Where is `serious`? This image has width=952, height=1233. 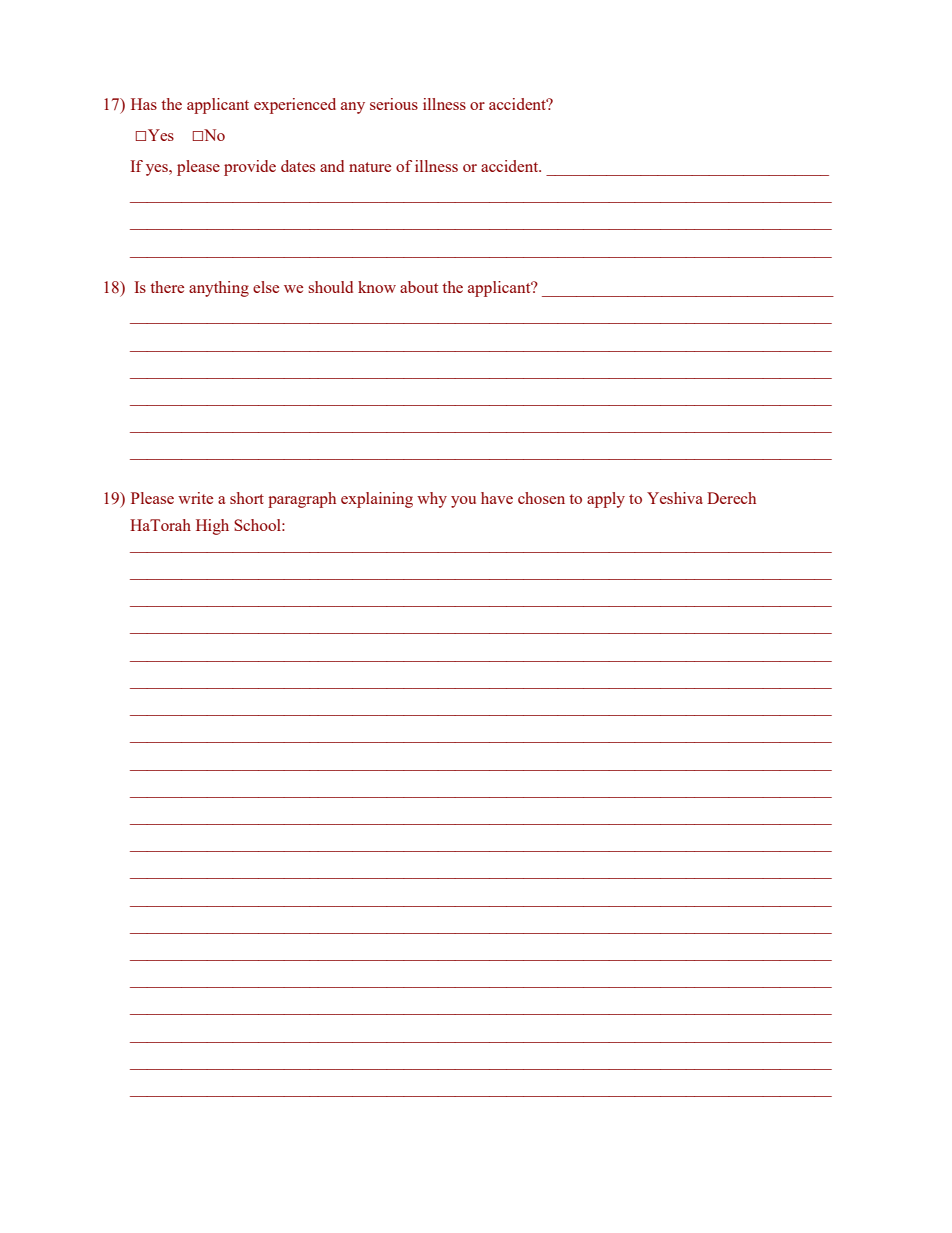
serious is located at coordinates (394, 104).
